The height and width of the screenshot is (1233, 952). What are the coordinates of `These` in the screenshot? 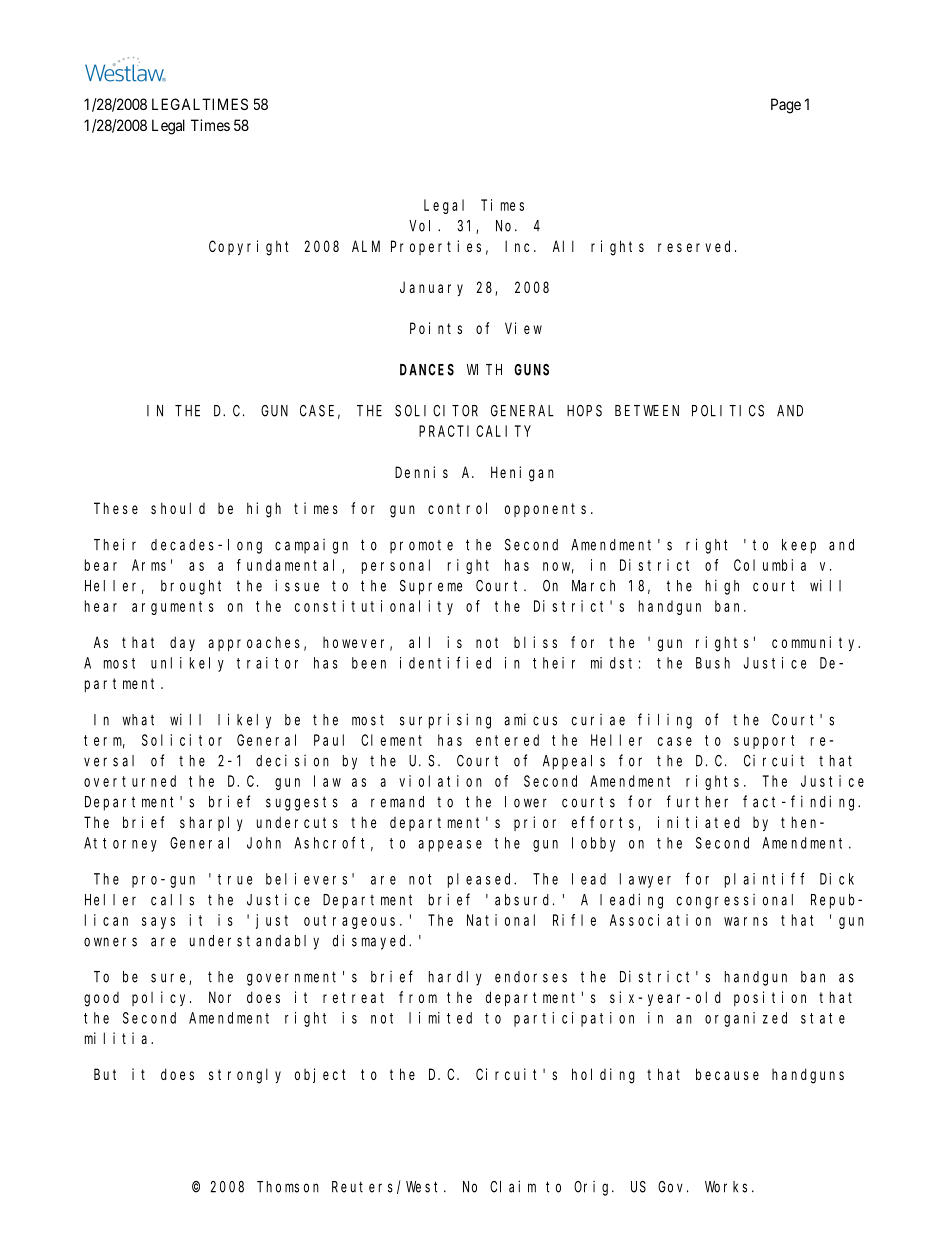 It's located at (116, 508).
